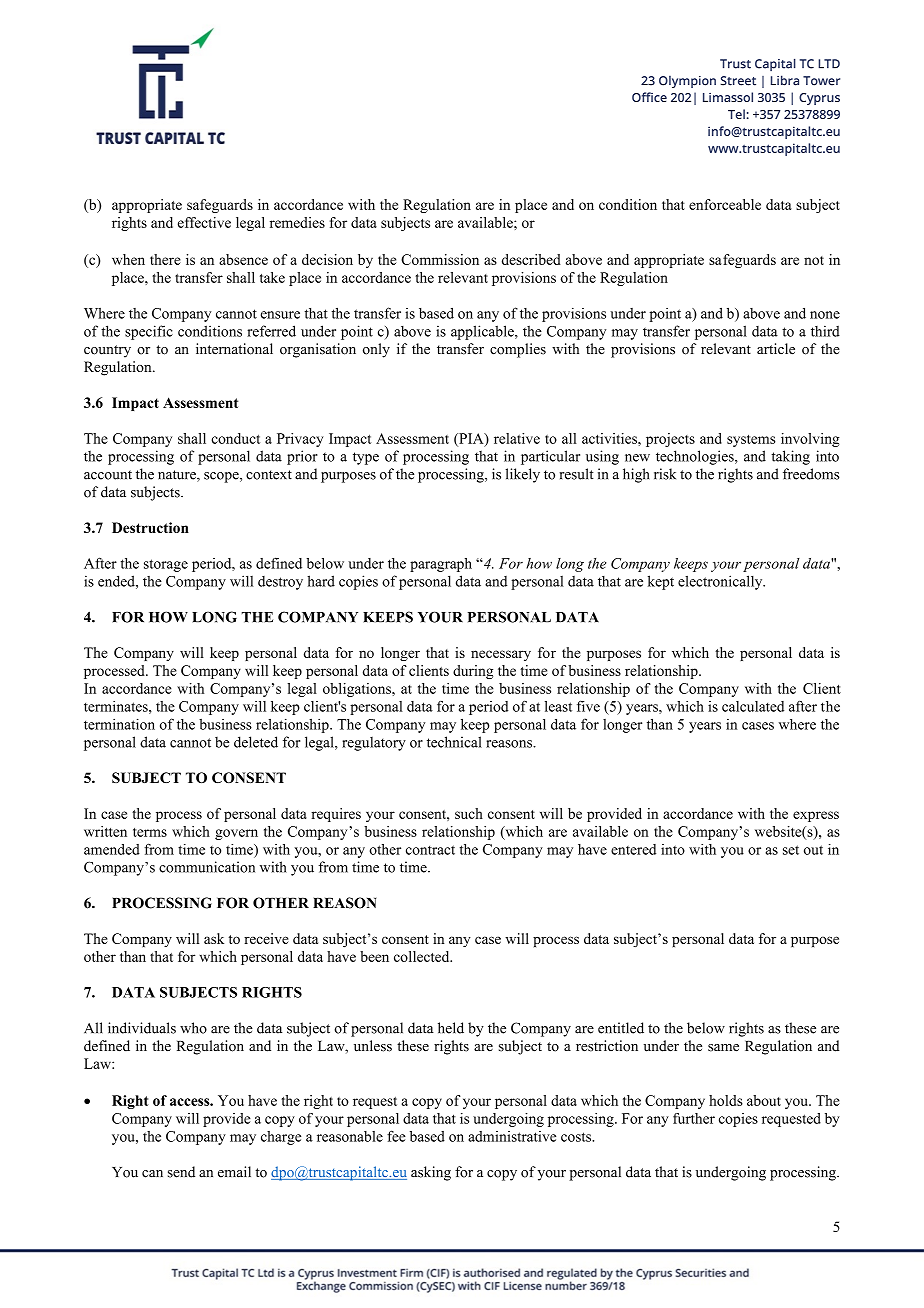 The width and height of the page is (924, 1308). I want to click on storage, so click(166, 565).
